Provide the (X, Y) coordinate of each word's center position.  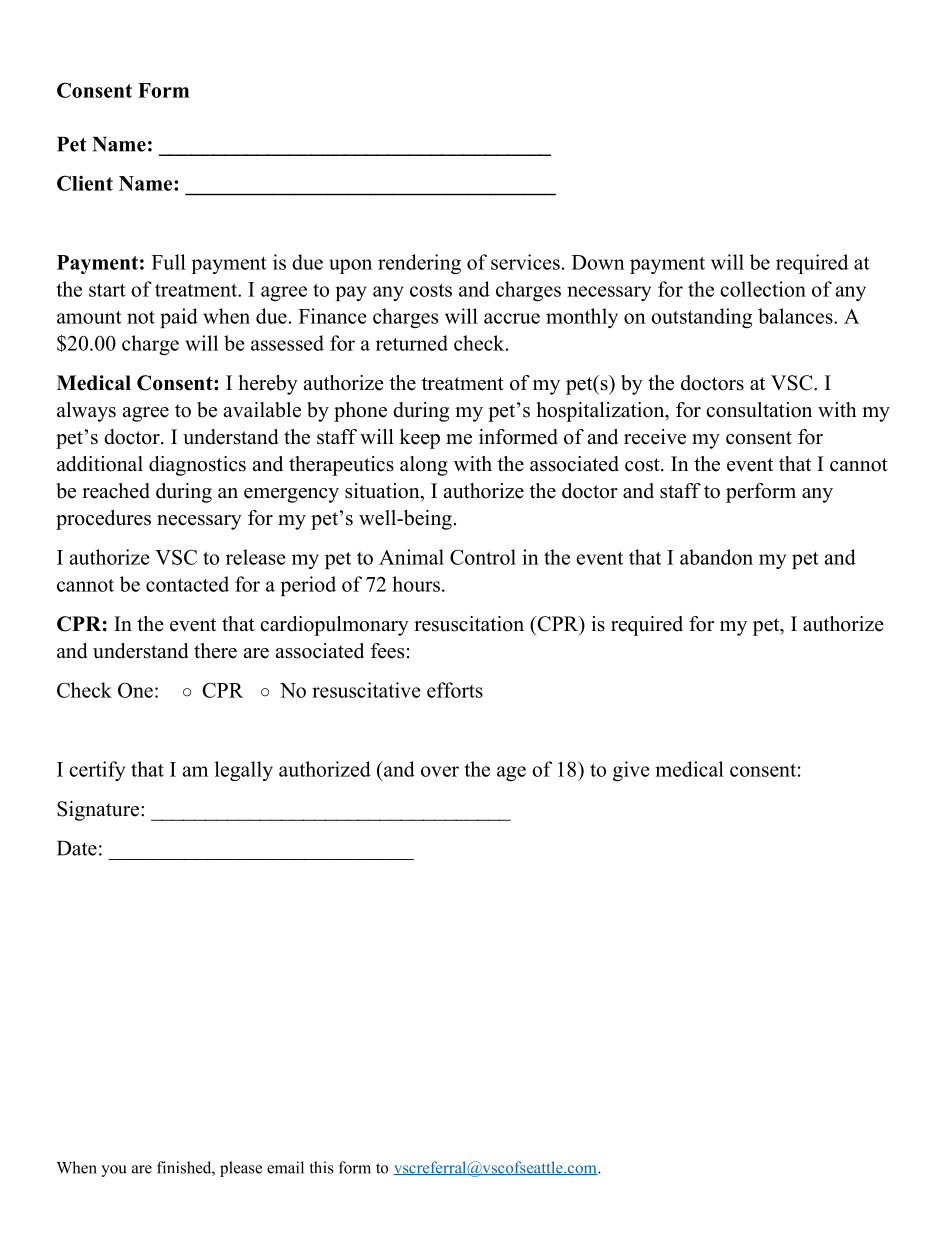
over (440, 771)
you (114, 1171)
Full (169, 262)
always (86, 412)
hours (416, 584)
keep (420, 439)
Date (77, 848)
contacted (187, 584)
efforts (455, 690)
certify (97, 771)
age (511, 773)
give (631, 771)
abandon (716, 557)
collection (763, 289)
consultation (759, 410)
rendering (419, 264)
